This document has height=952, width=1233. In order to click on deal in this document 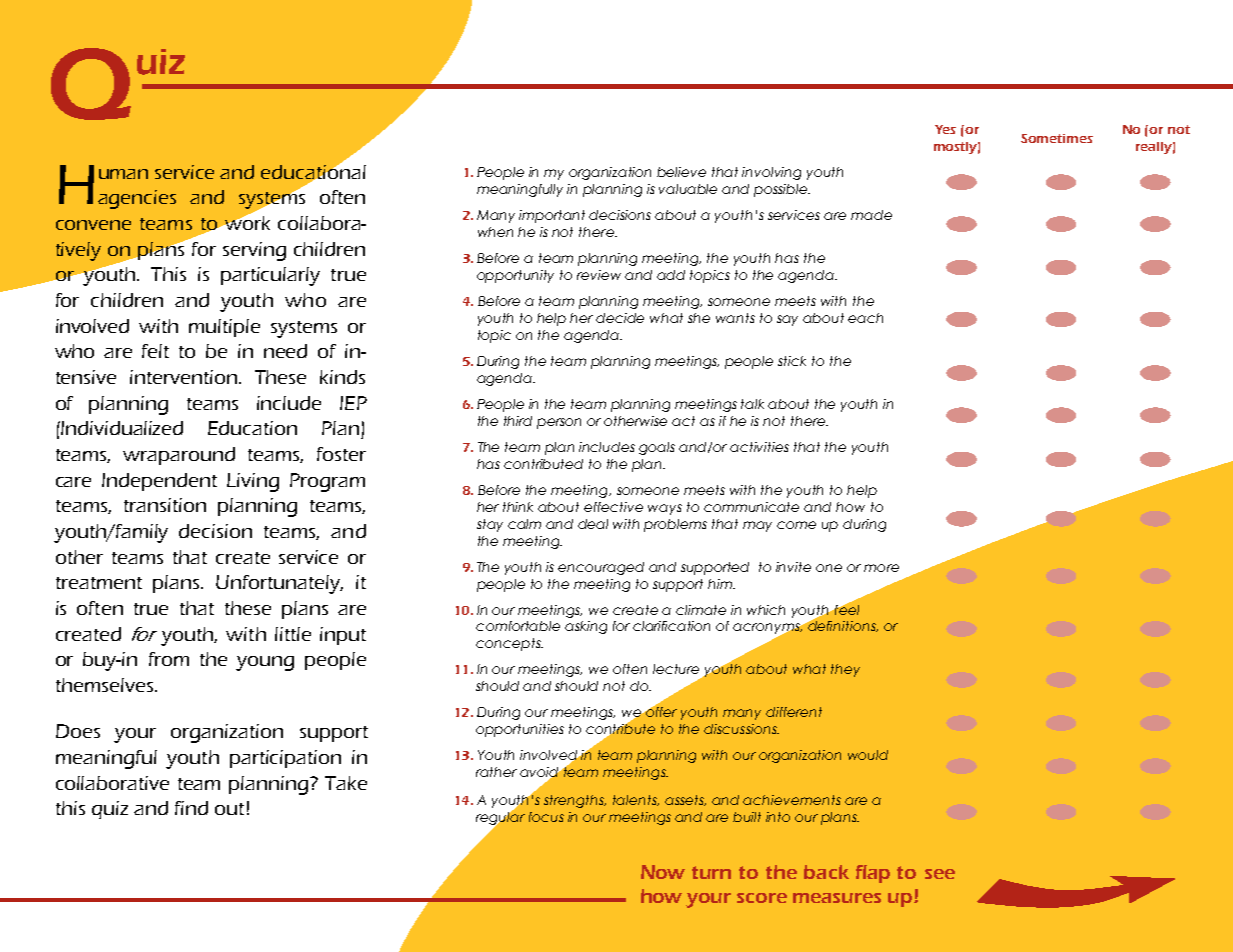, I will do `click(593, 524)`.
